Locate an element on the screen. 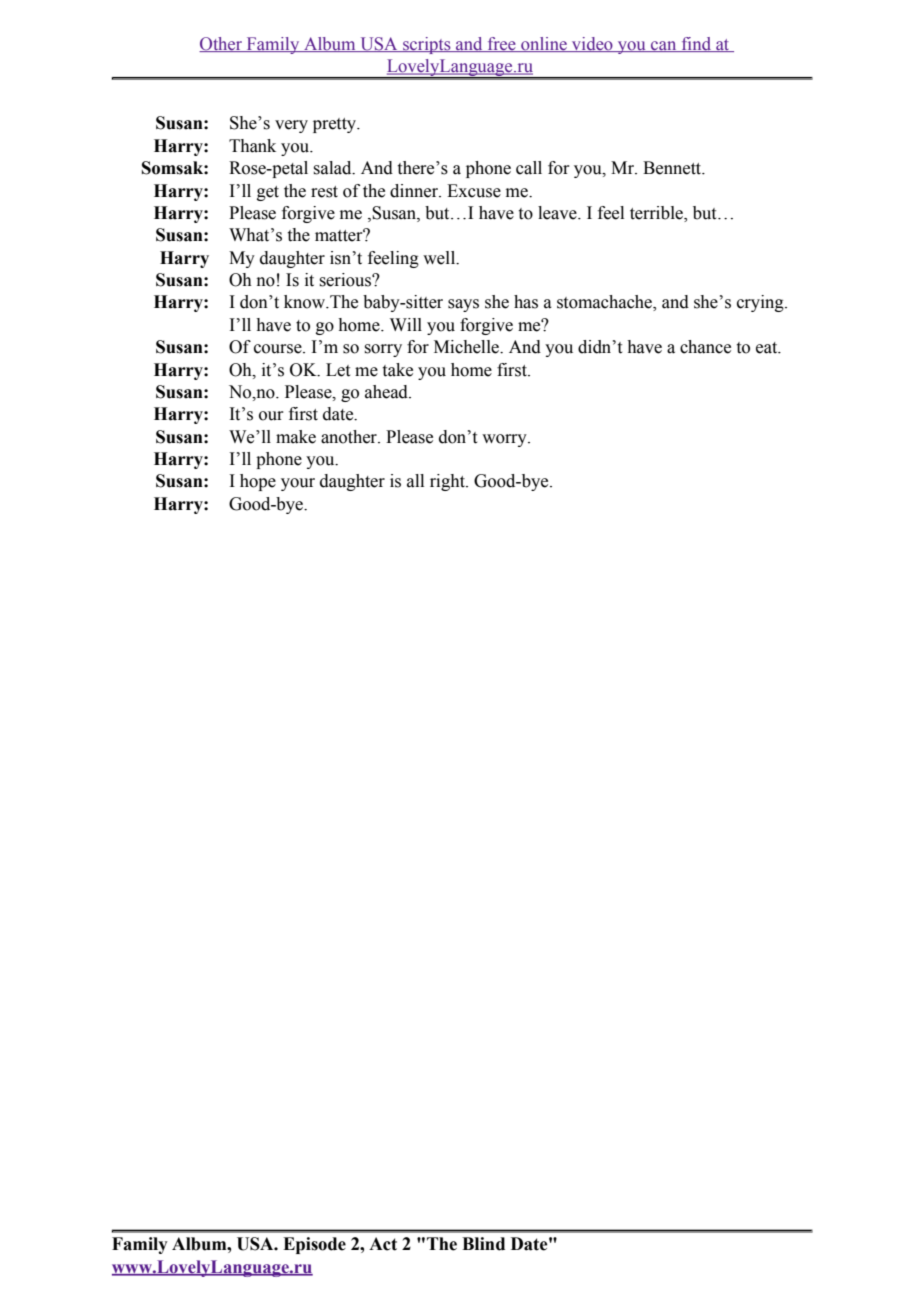 The image size is (924, 1308). chance is located at coordinates (705, 347).
